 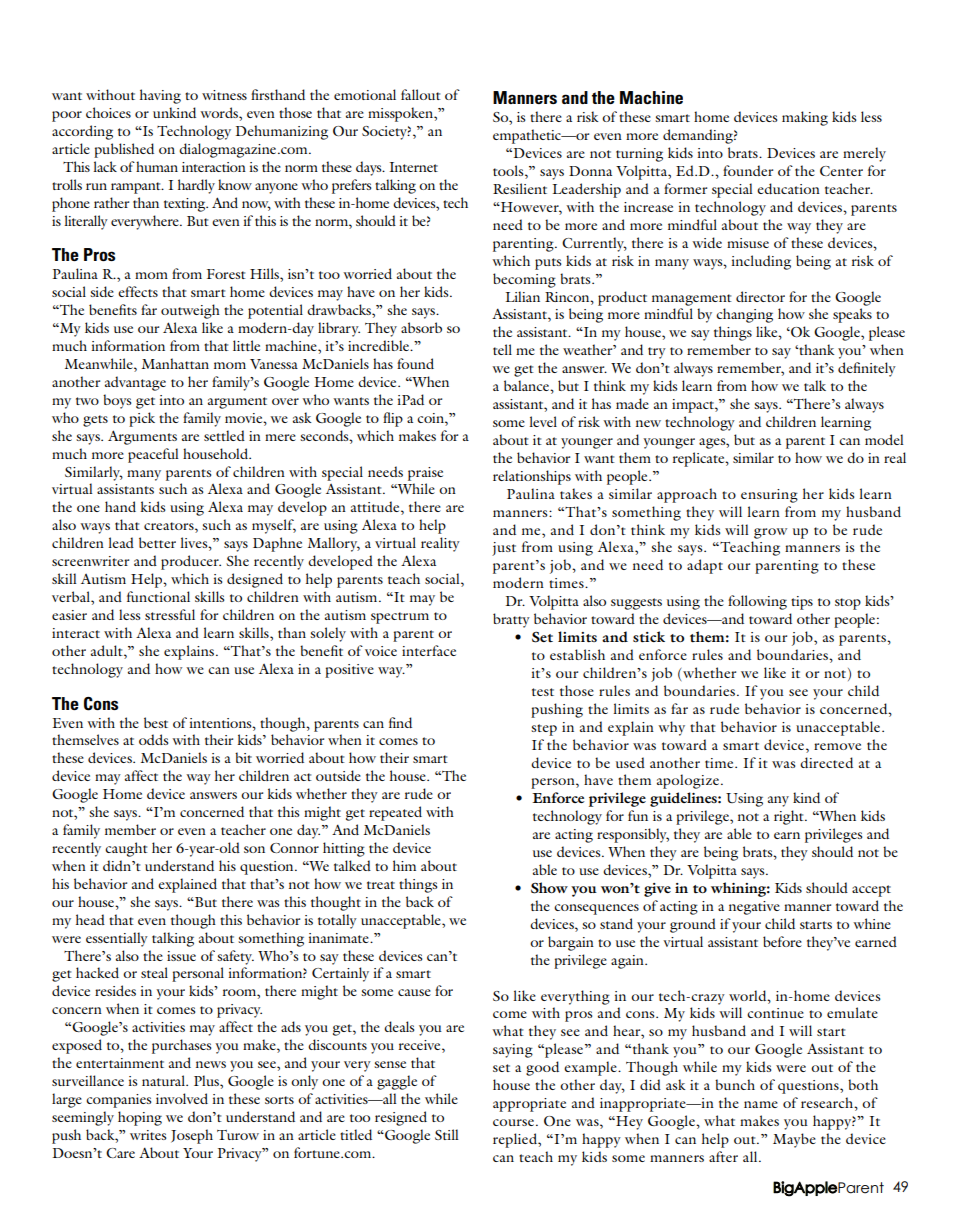 I want to click on Manhattan, so click(x=175, y=363).
